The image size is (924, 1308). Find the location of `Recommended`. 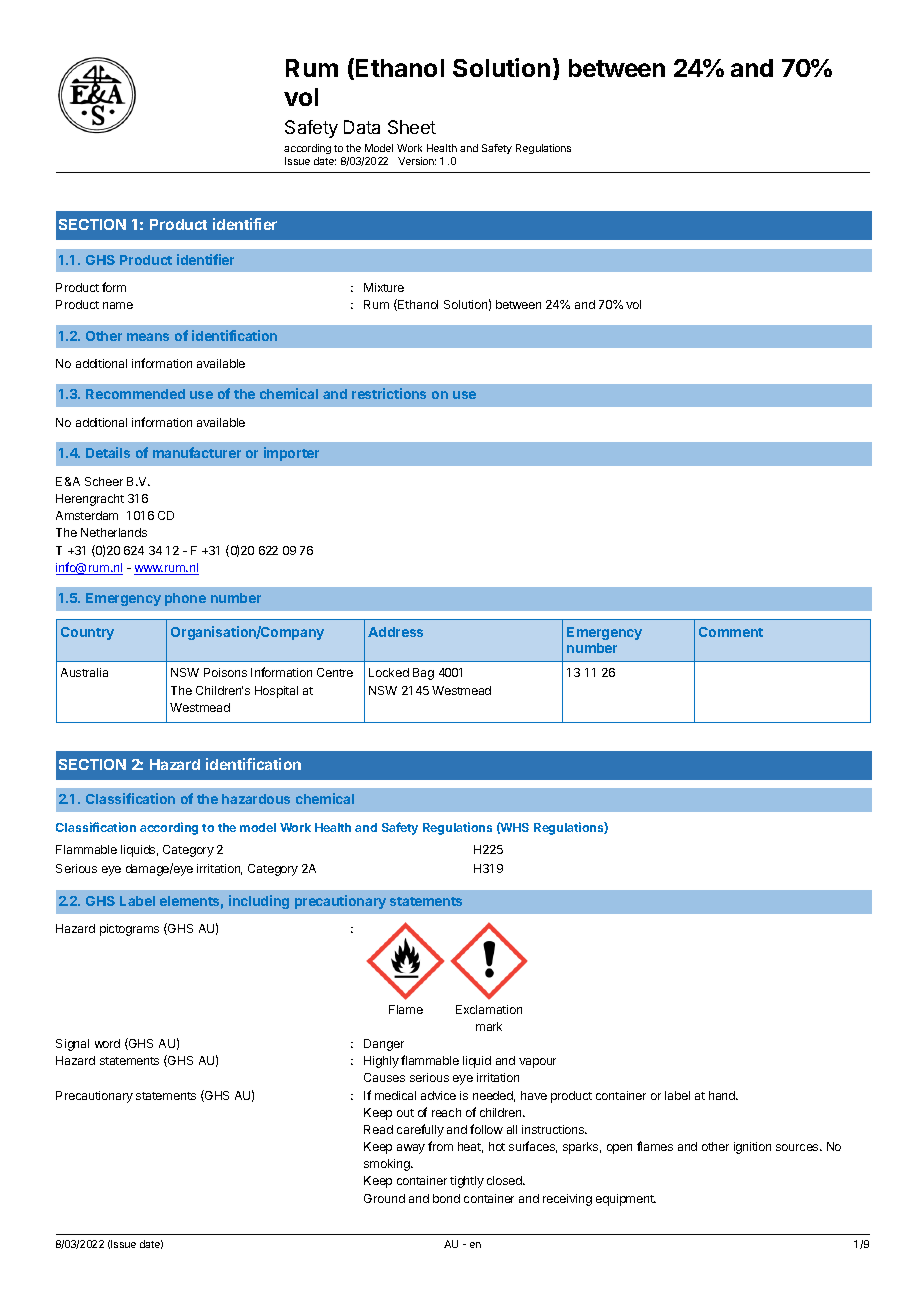

Recommended is located at coordinates (135, 394).
